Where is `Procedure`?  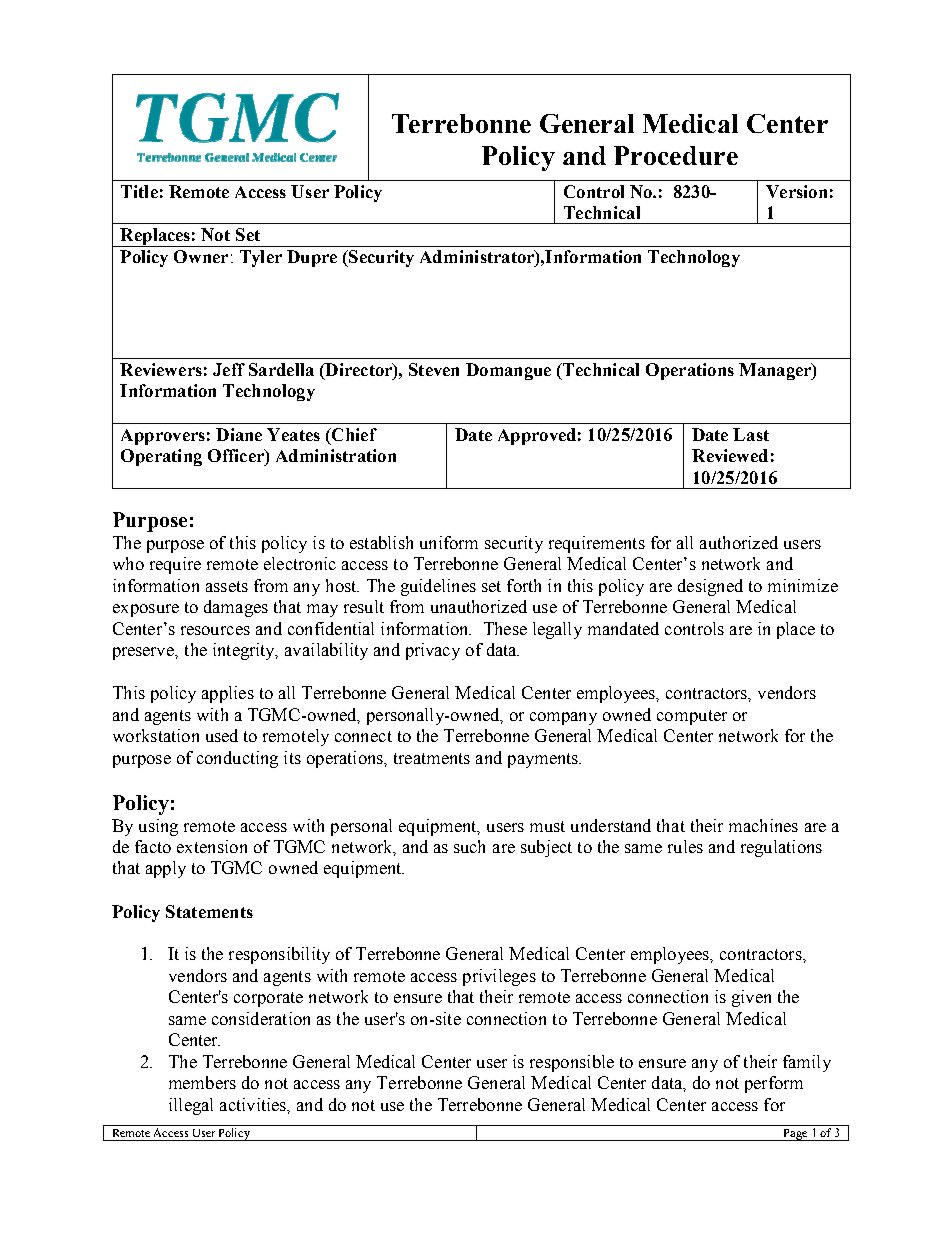
Procedure is located at coordinates (676, 155).
